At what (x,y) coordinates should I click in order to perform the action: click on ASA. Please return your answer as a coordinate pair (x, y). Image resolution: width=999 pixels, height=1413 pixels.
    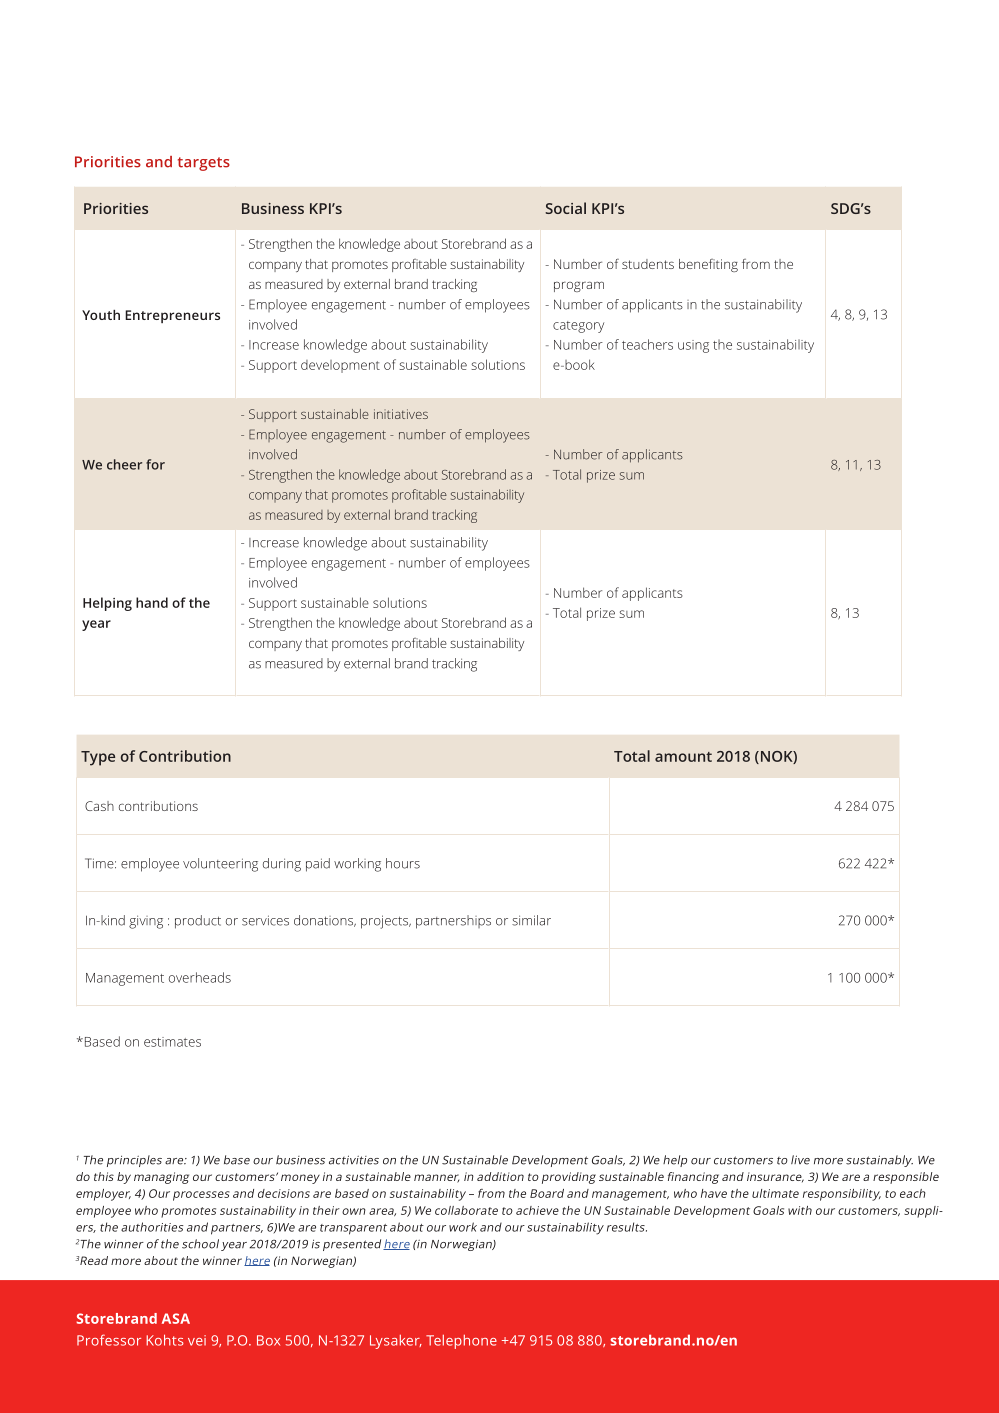
    Looking at the image, I should click on (176, 1318).
